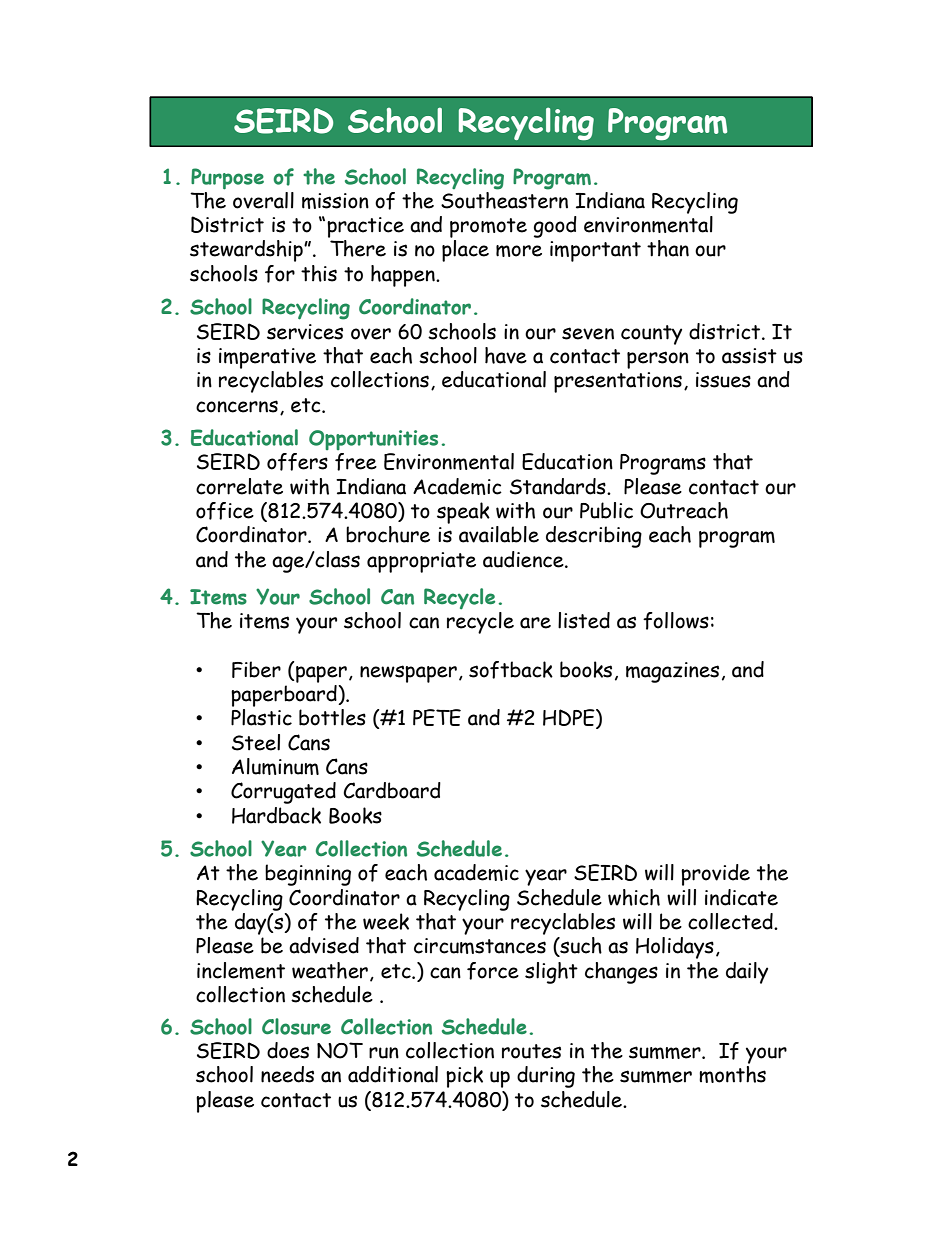 The image size is (952, 1233). Describe the element at coordinates (335, 201) in the document. I see `mission` at that location.
